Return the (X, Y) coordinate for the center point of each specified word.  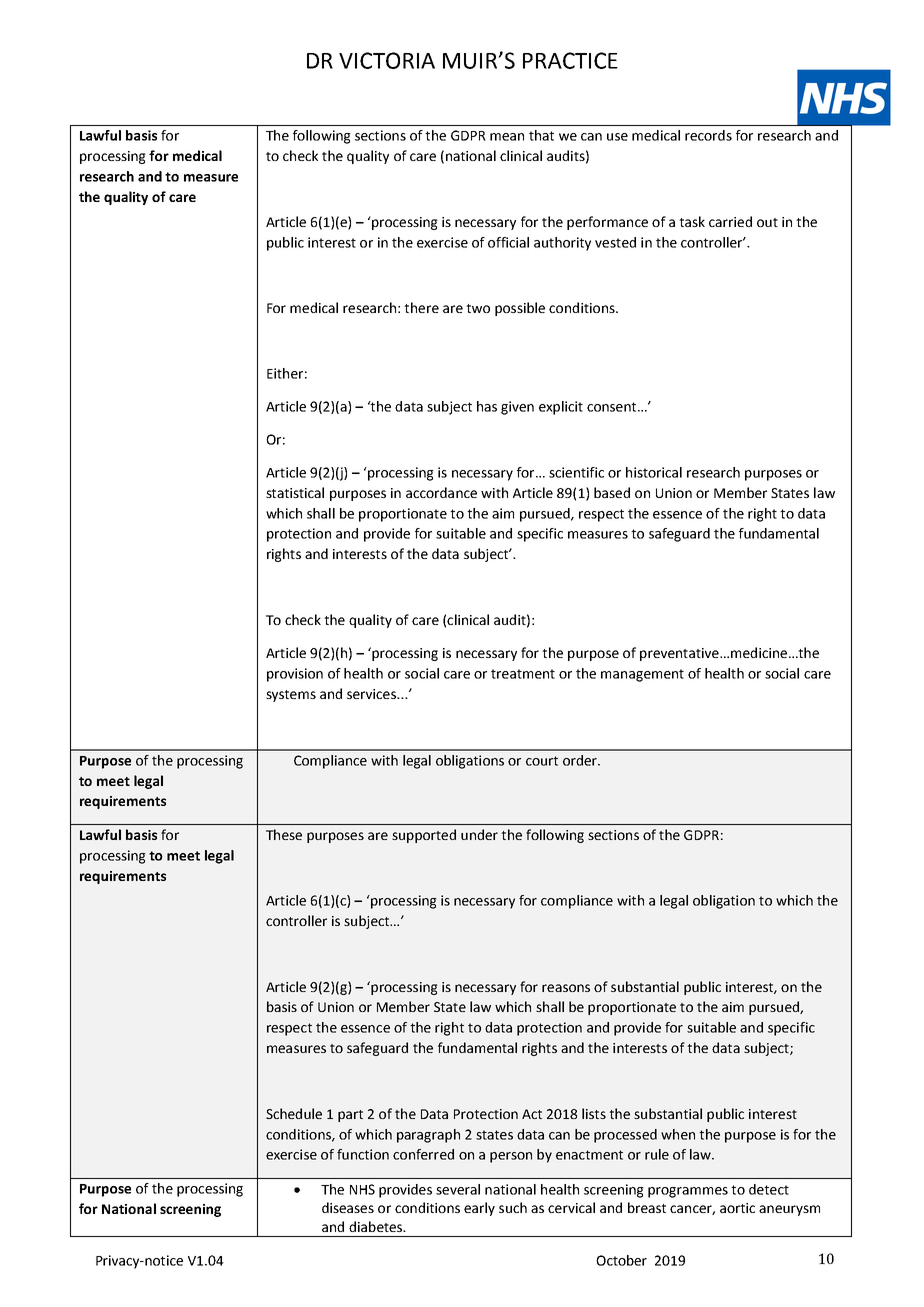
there (421, 307)
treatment (523, 674)
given (517, 408)
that (541, 135)
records (708, 135)
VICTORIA (387, 60)
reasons (566, 988)
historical (654, 472)
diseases (348, 1207)
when (678, 1134)
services (373, 694)
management (642, 675)
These (284, 834)
